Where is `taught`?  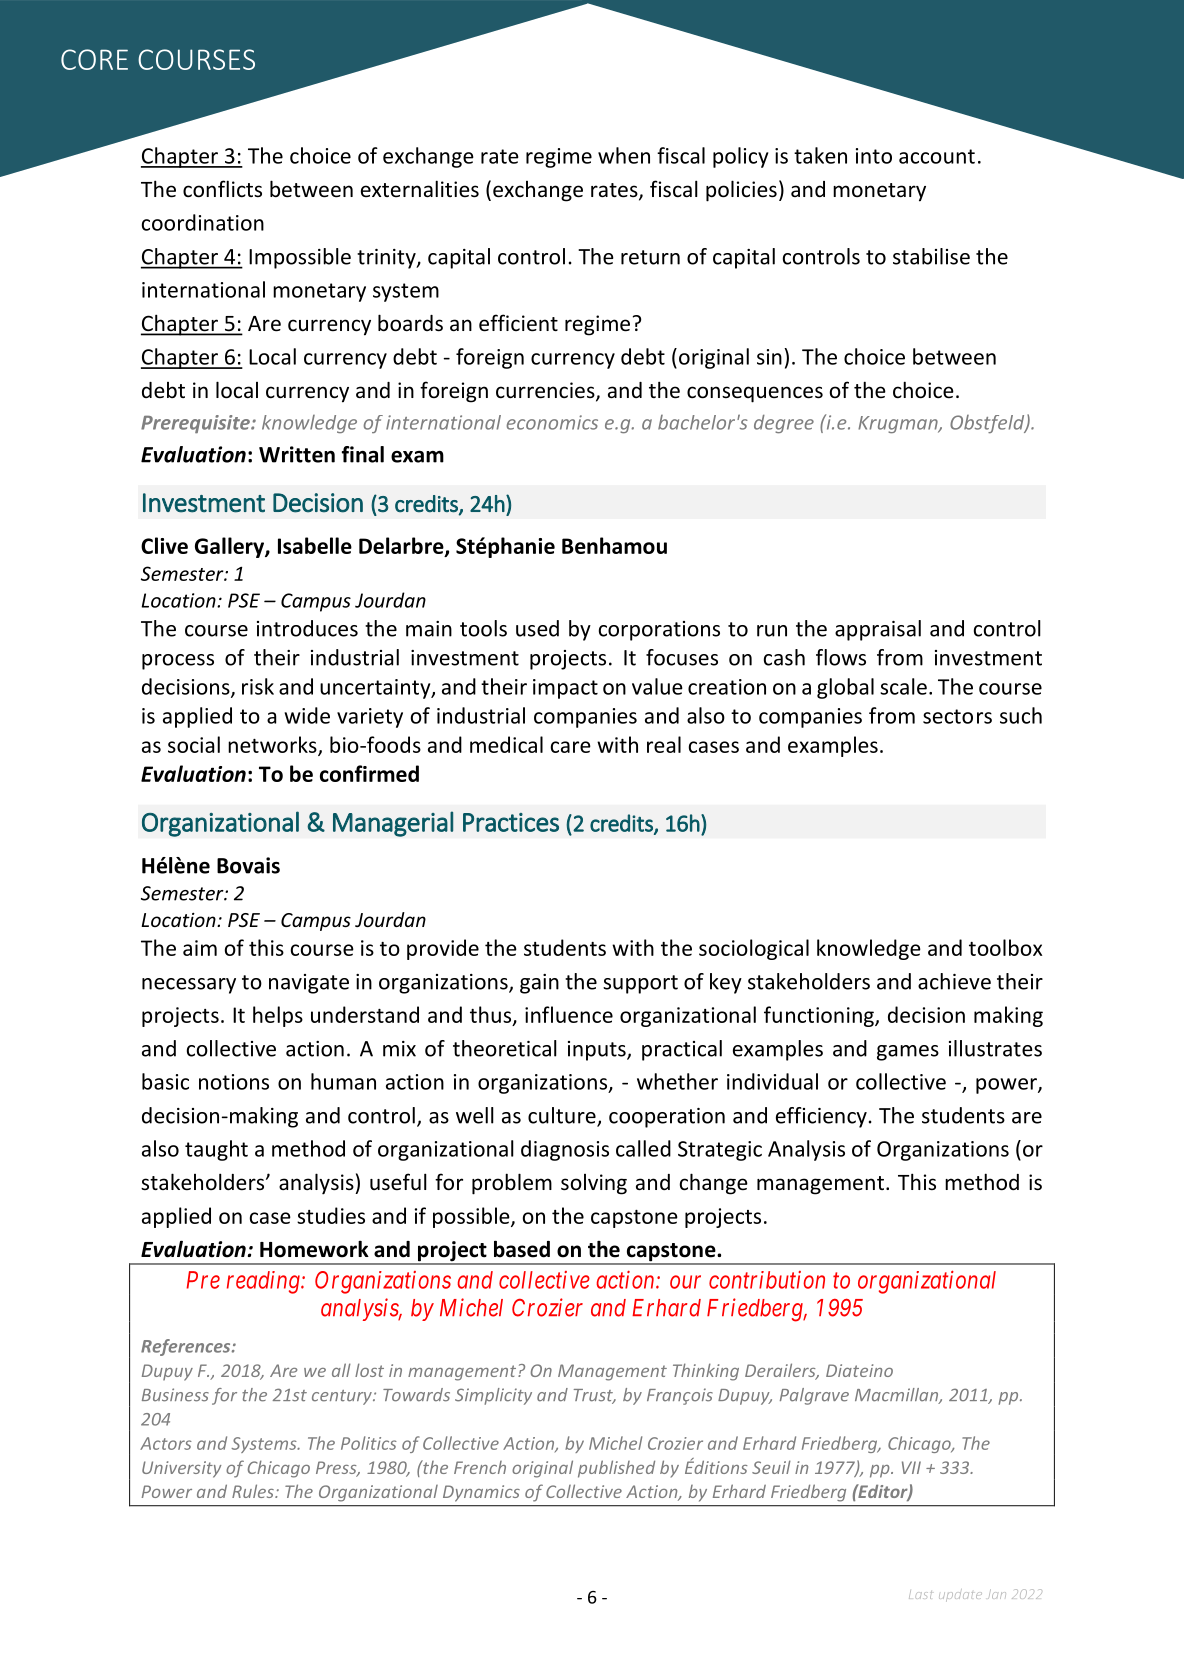 taught is located at coordinates (216, 1150).
